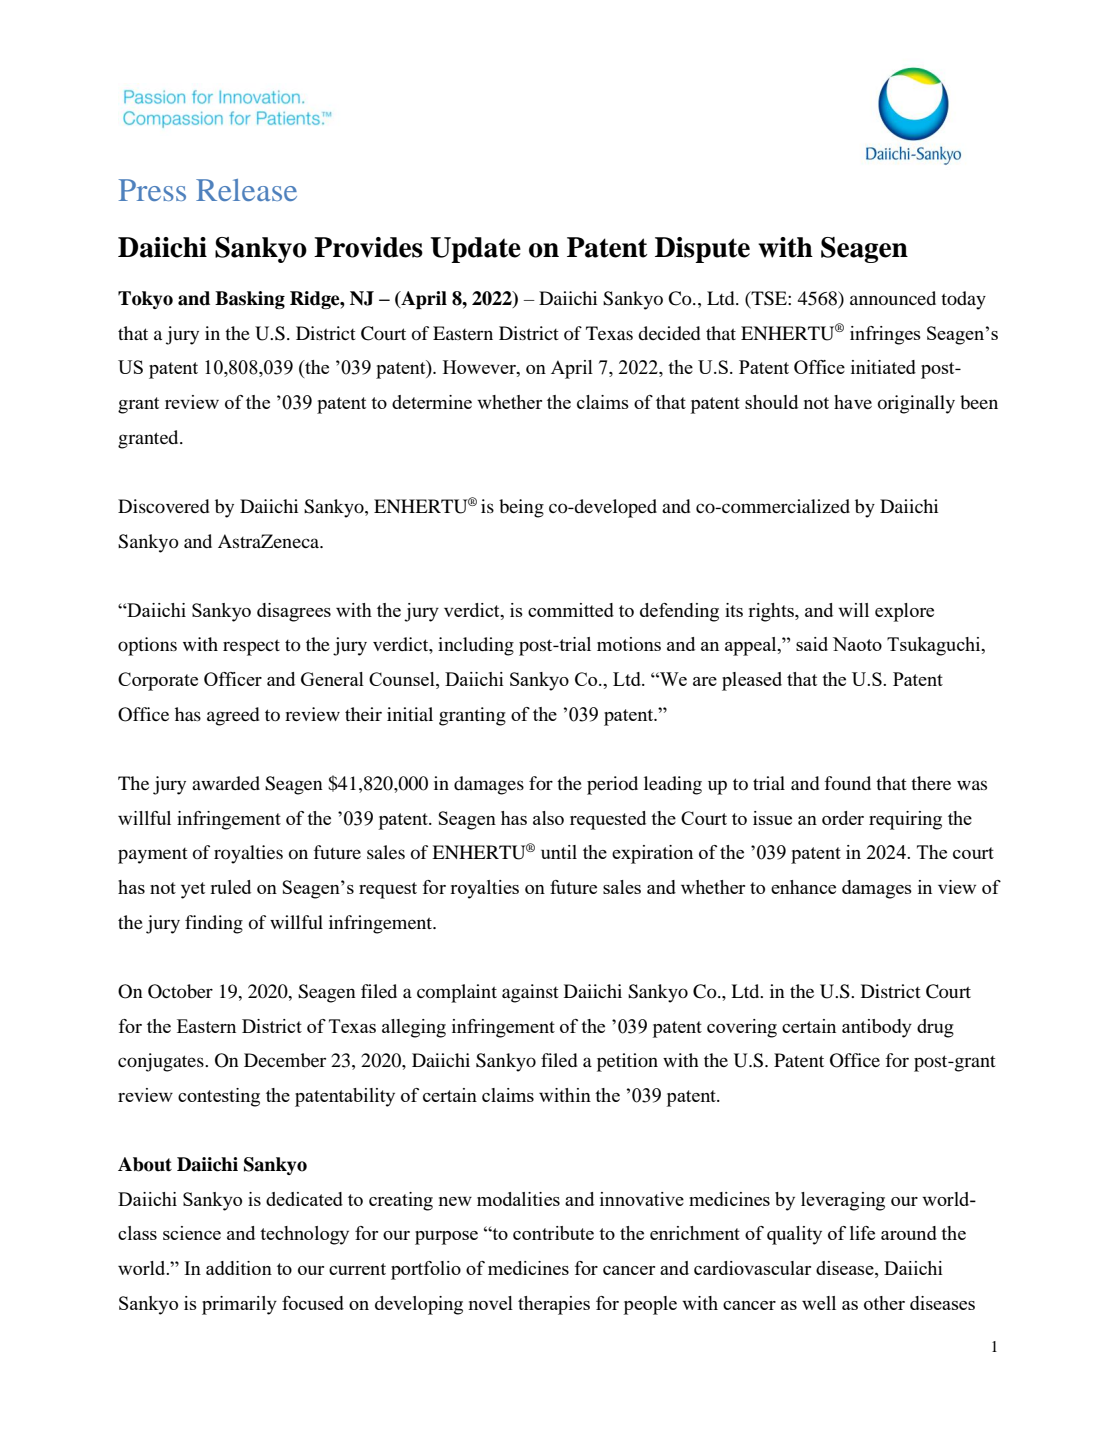 The image size is (1117, 1446). What do you see at coordinates (475, 250) in the image?
I see `Update` at bounding box center [475, 250].
